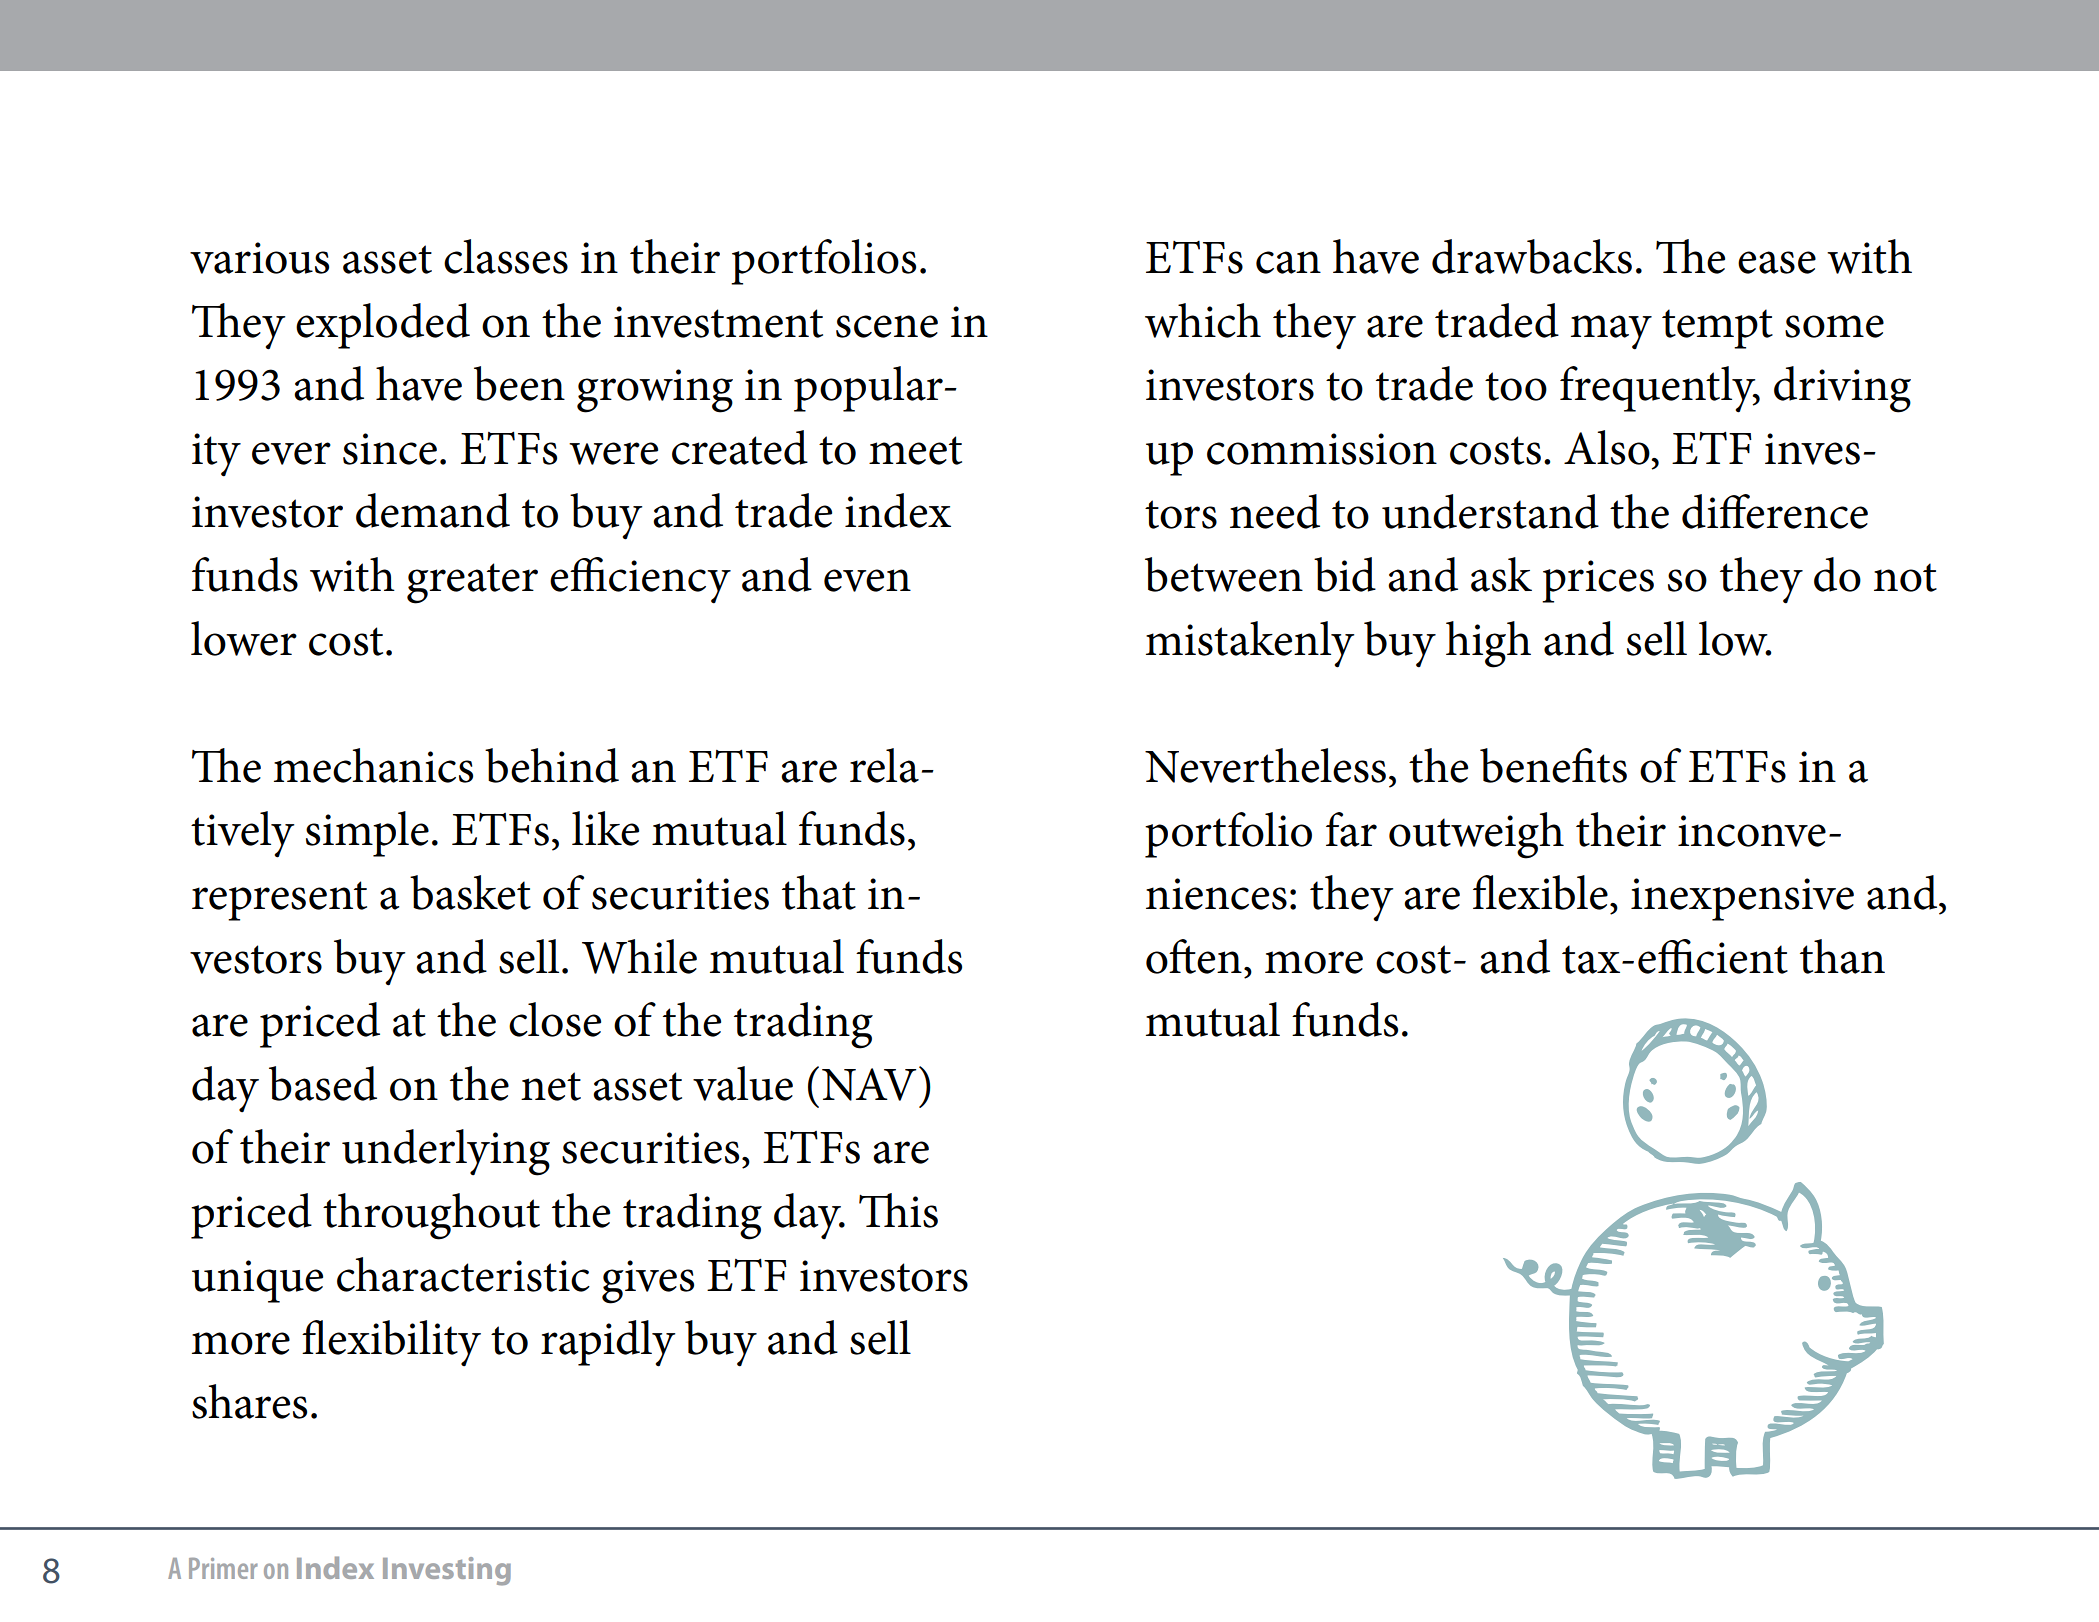 This page has height=1622, width=2099. What do you see at coordinates (1842, 956) in the page?
I see `than` at bounding box center [1842, 956].
